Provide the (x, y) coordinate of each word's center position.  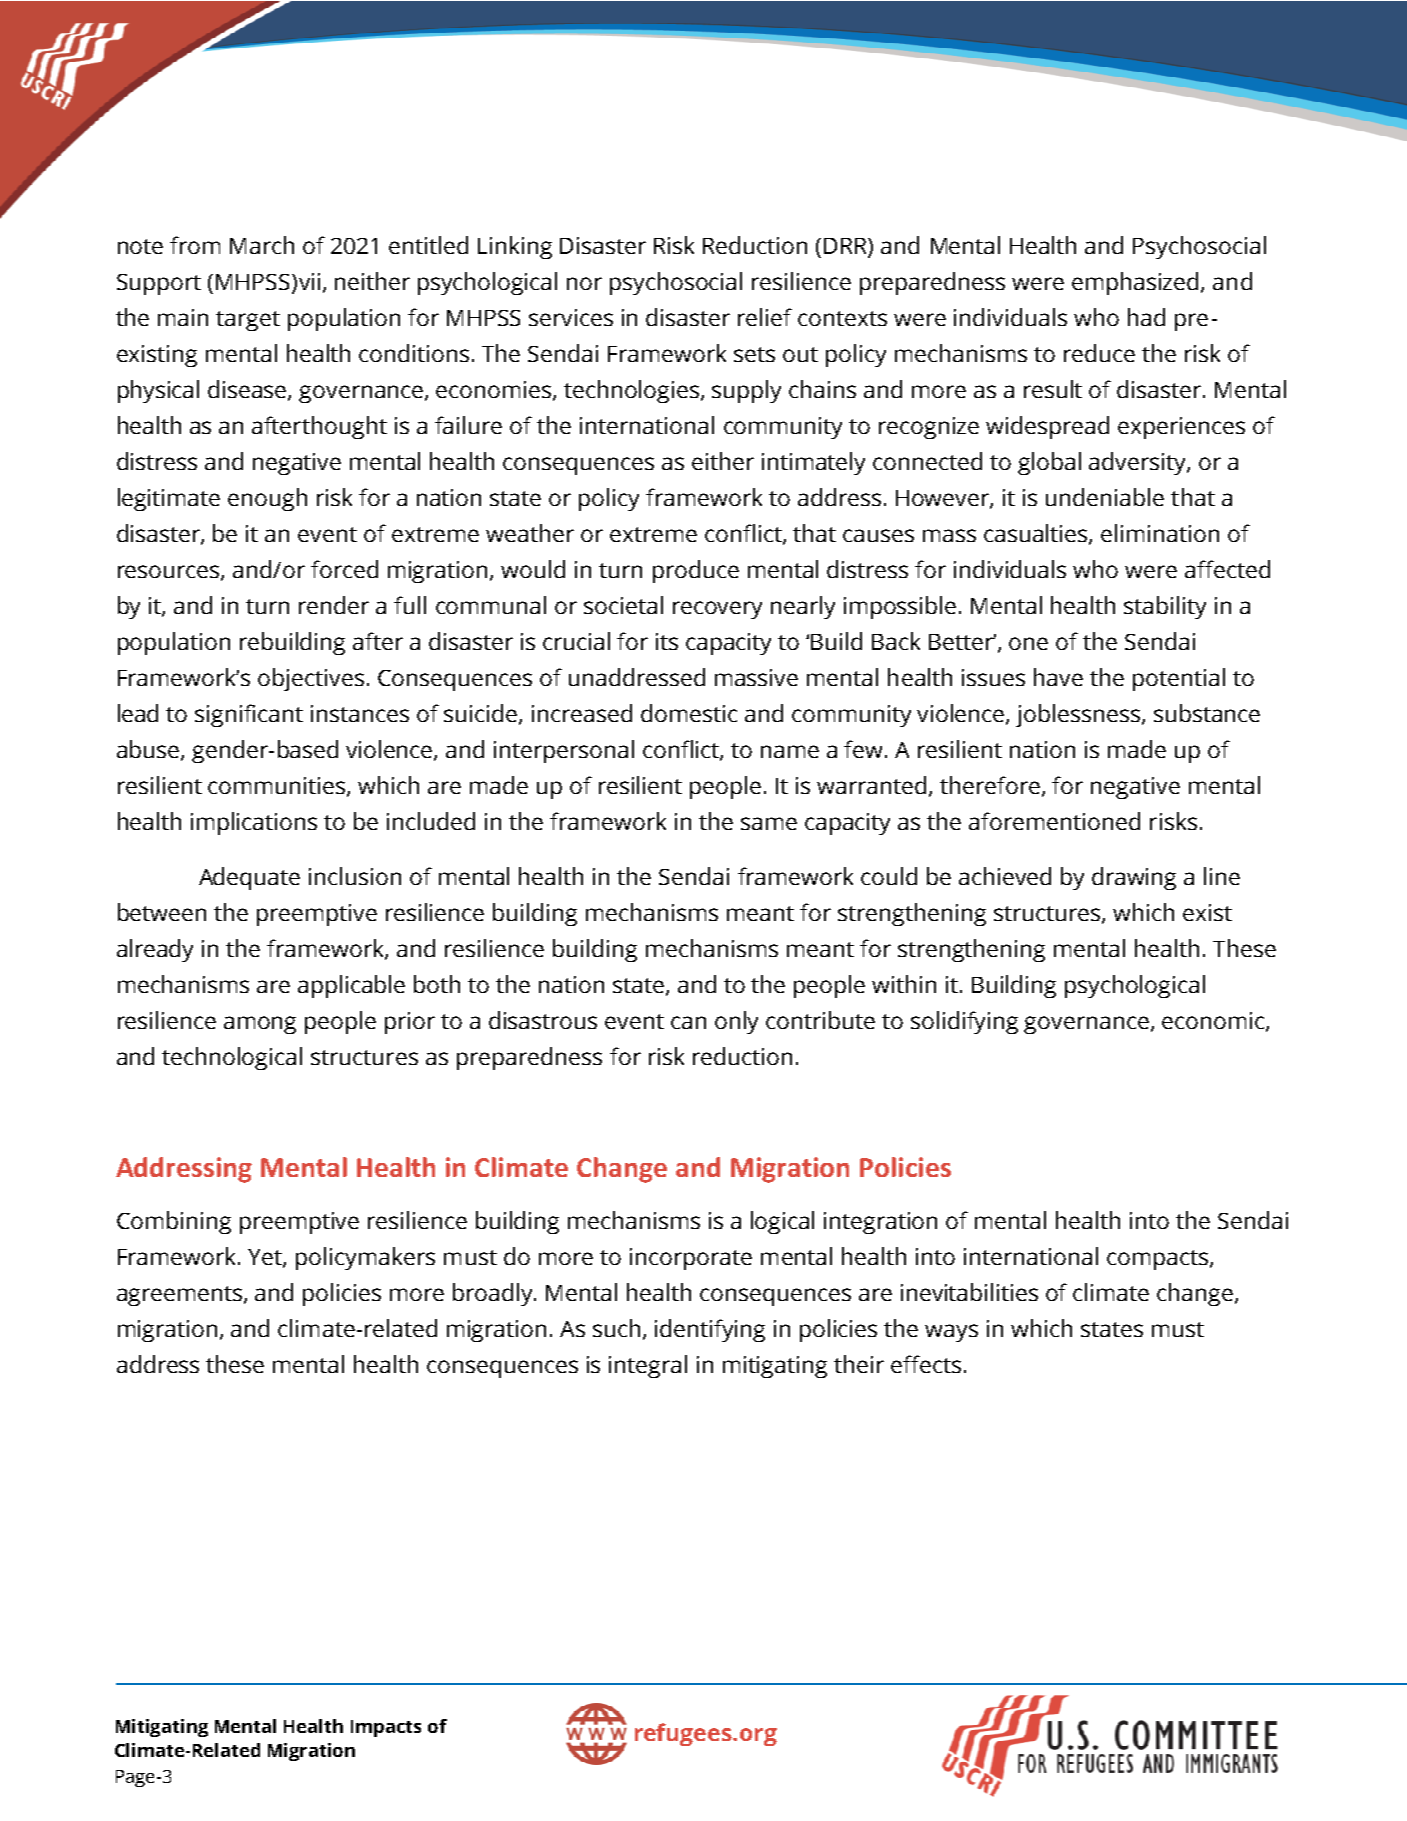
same (769, 823)
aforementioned (1054, 821)
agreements (181, 1296)
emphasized (1137, 283)
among (260, 1025)
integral (648, 1366)
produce (696, 571)
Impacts (386, 1728)
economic (1214, 1021)
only (736, 1022)
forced (344, 569)
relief (765, 317)
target (248, 321)
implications (254, 823)
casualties (1037, 534)
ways (951, 1333)
